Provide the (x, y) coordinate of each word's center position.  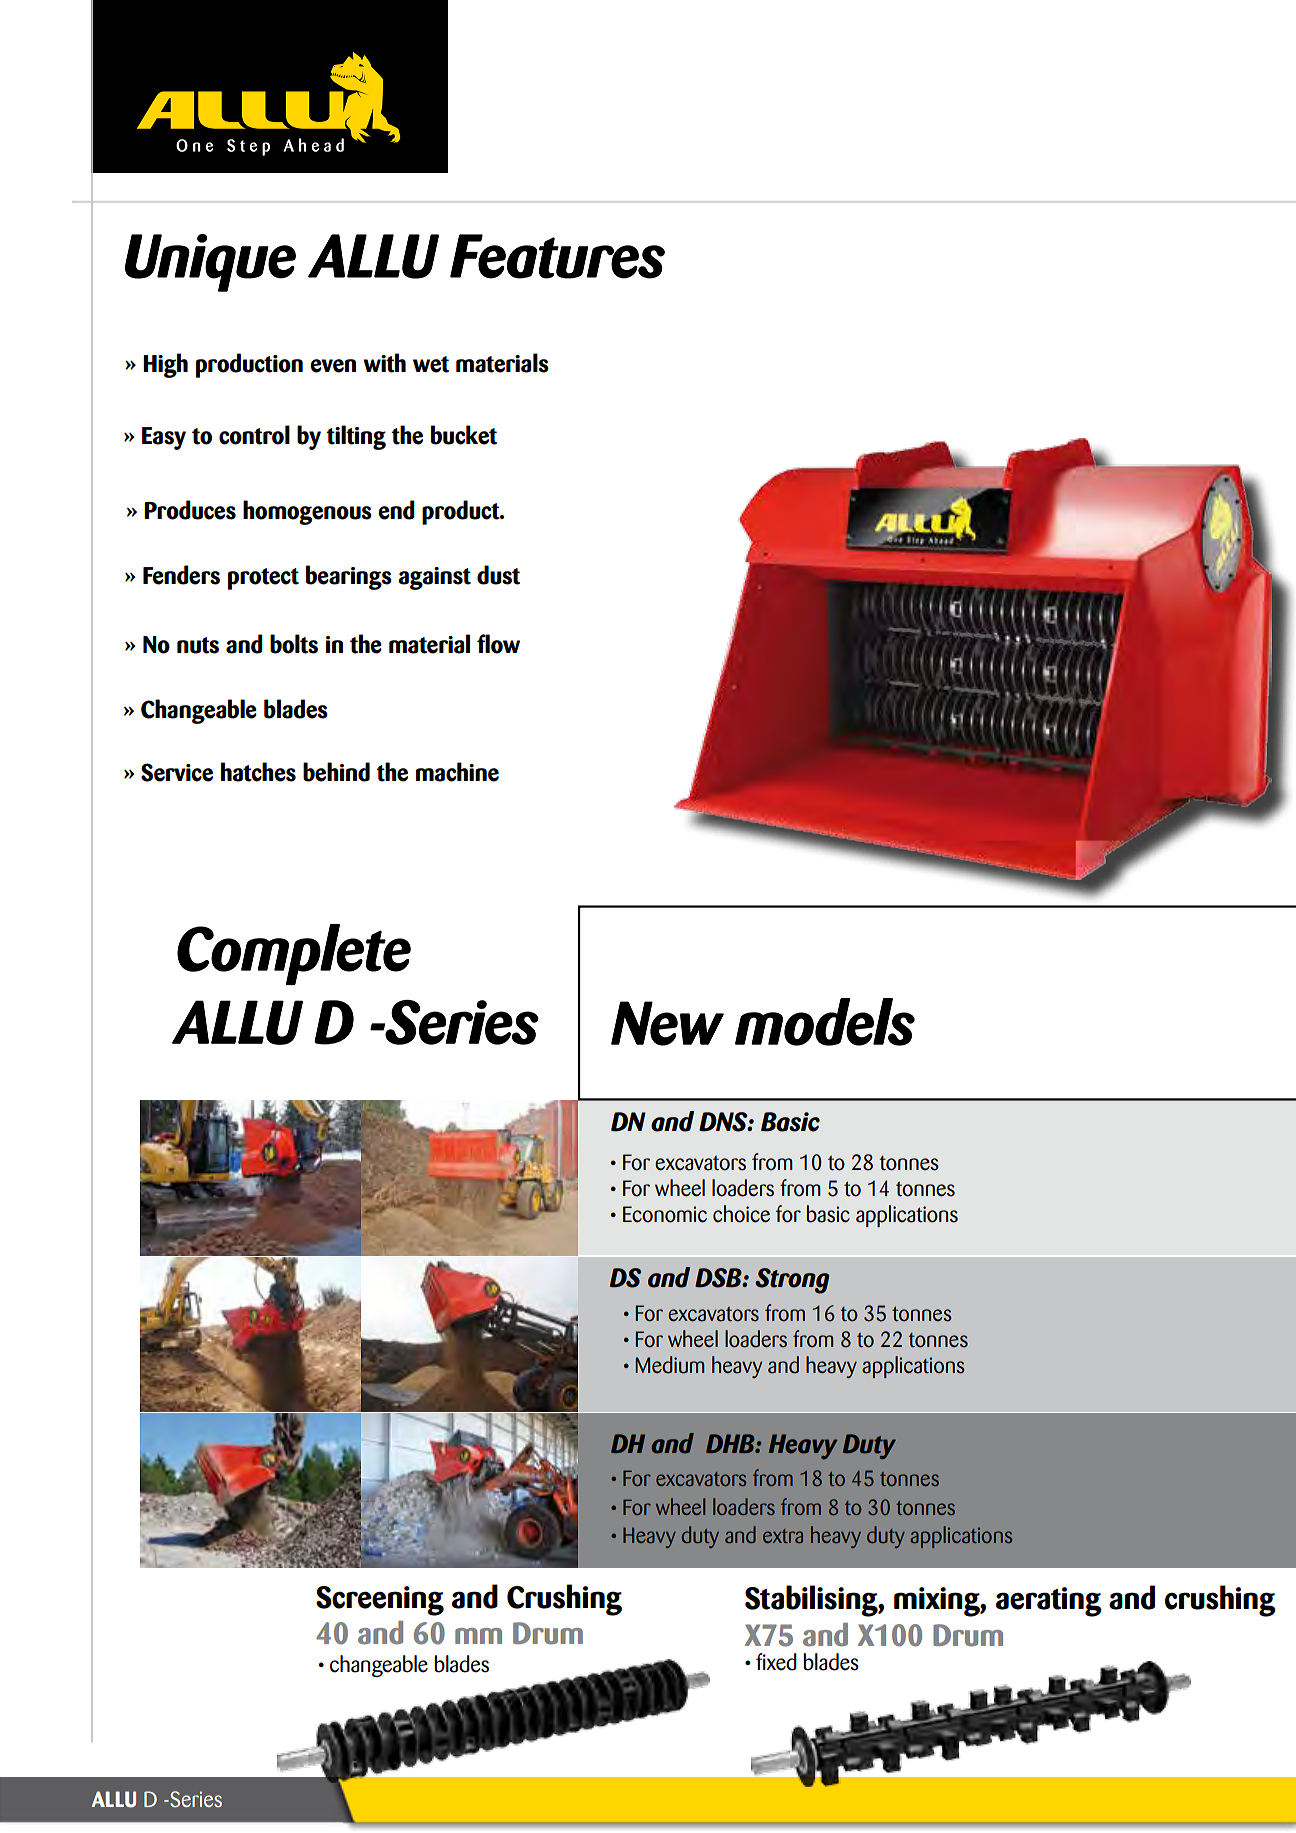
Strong (792, 1281)
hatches (258, 772)
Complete (294, 954)
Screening (380, 1601)
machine (457, 772)
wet (431, 364)
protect (263, 579)
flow (498, 644)
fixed (776, 1662)
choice (741, 1214)
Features (557, 256)
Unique (210, 263)
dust (498, 575)
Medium (670, 1365)
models (825, 1022)
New (667, 1023)
